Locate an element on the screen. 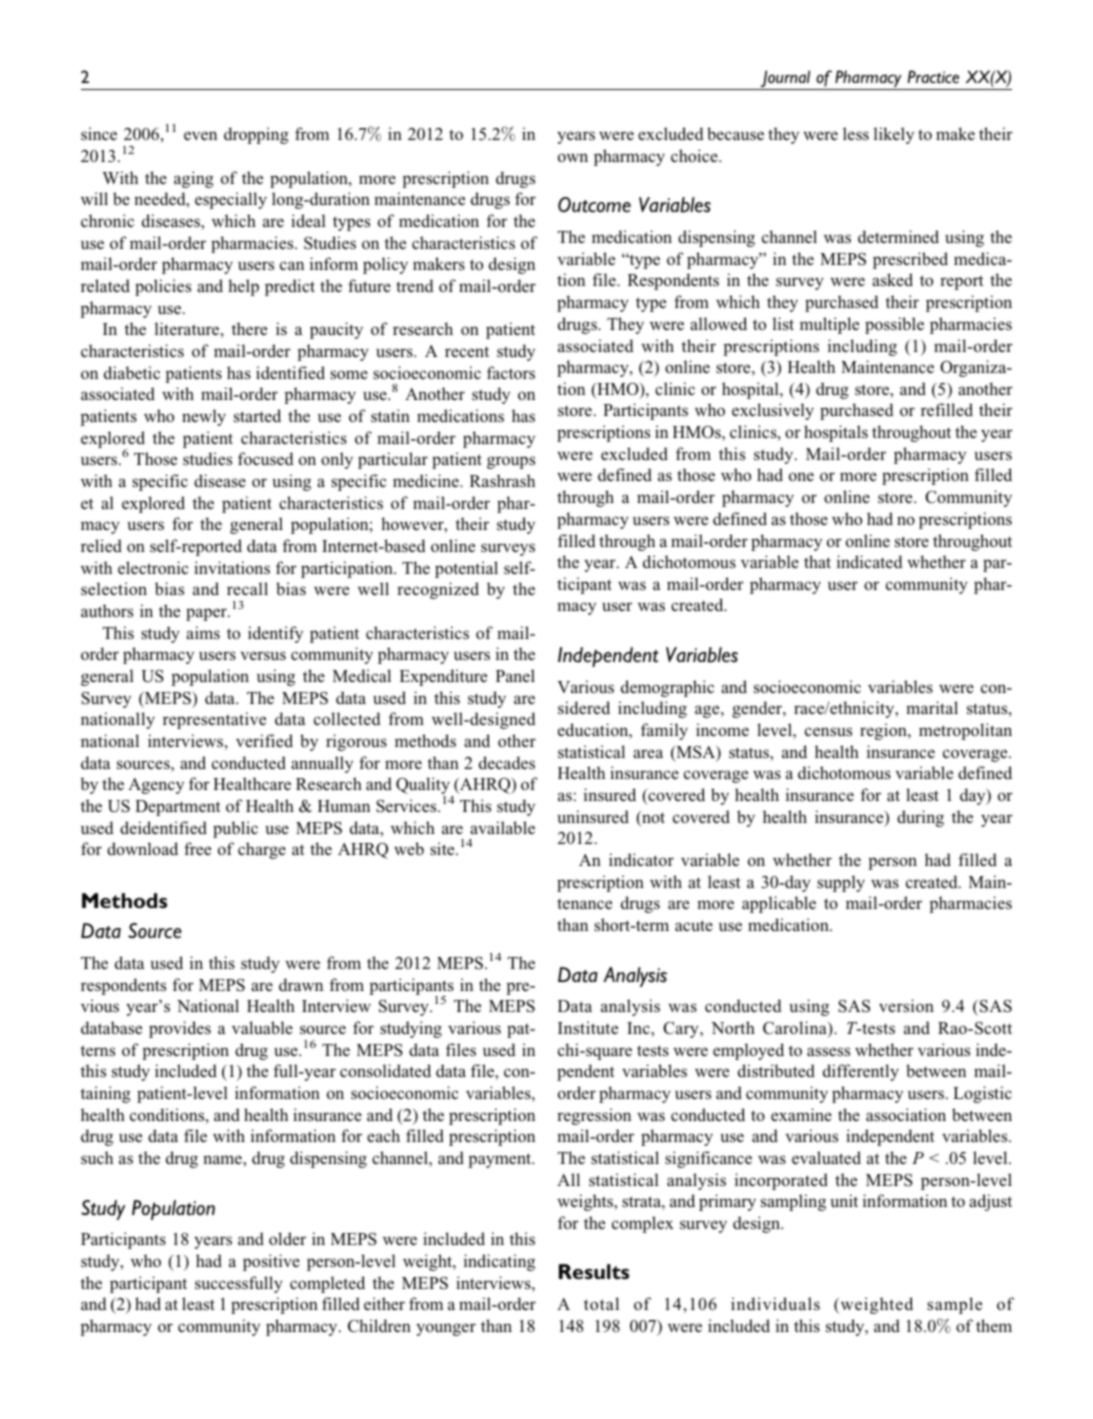 Image resolution: width=1093 pixels, height=1419 pixels. Outcome is located at coordinates (594, 205).
